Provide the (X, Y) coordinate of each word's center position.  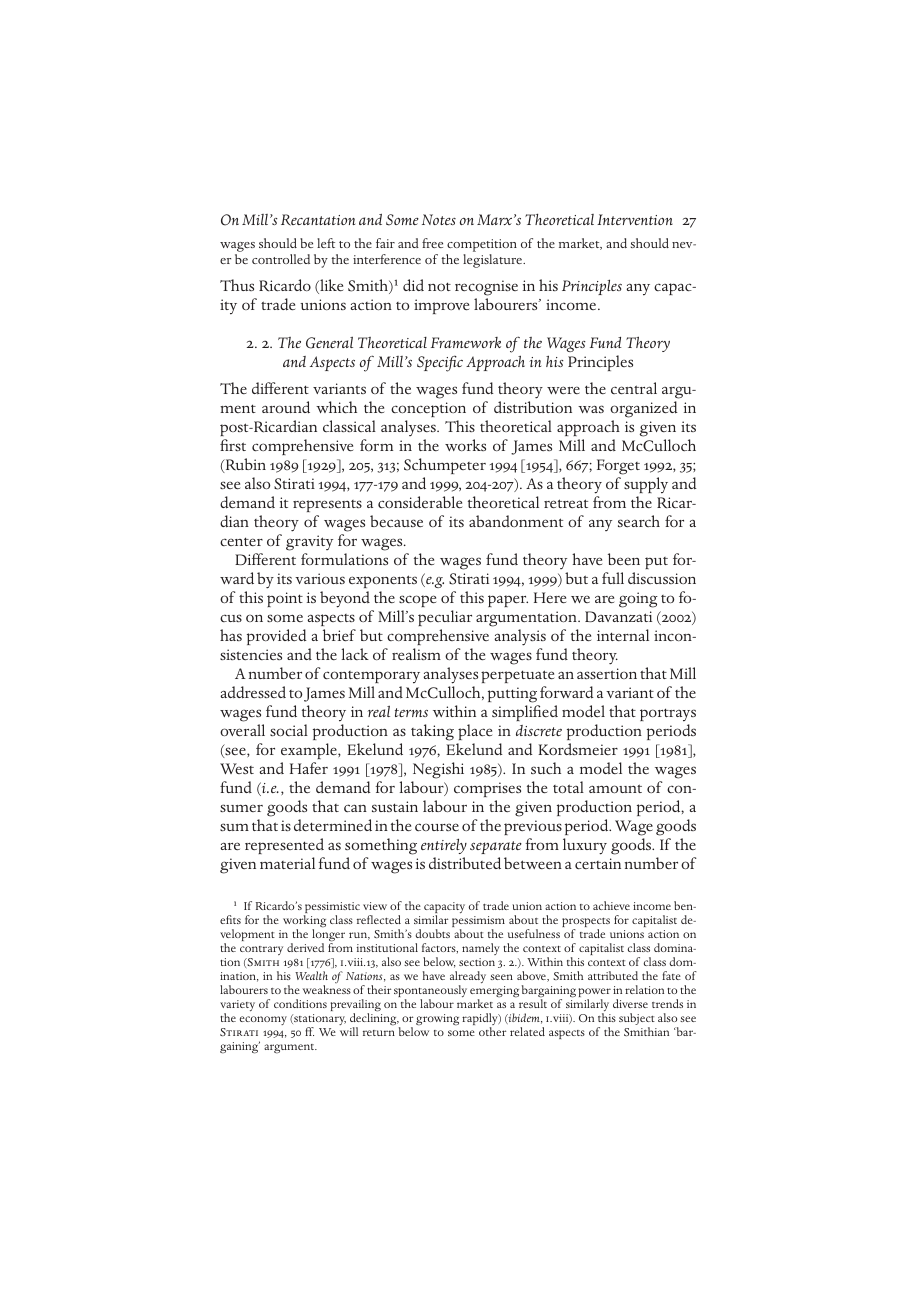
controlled (281, 259)
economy (263, 1020)
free (432, 243)
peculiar (445, 618)
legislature (494, 261)
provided (277, 637)
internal (623, 635)
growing (437, 1020)
